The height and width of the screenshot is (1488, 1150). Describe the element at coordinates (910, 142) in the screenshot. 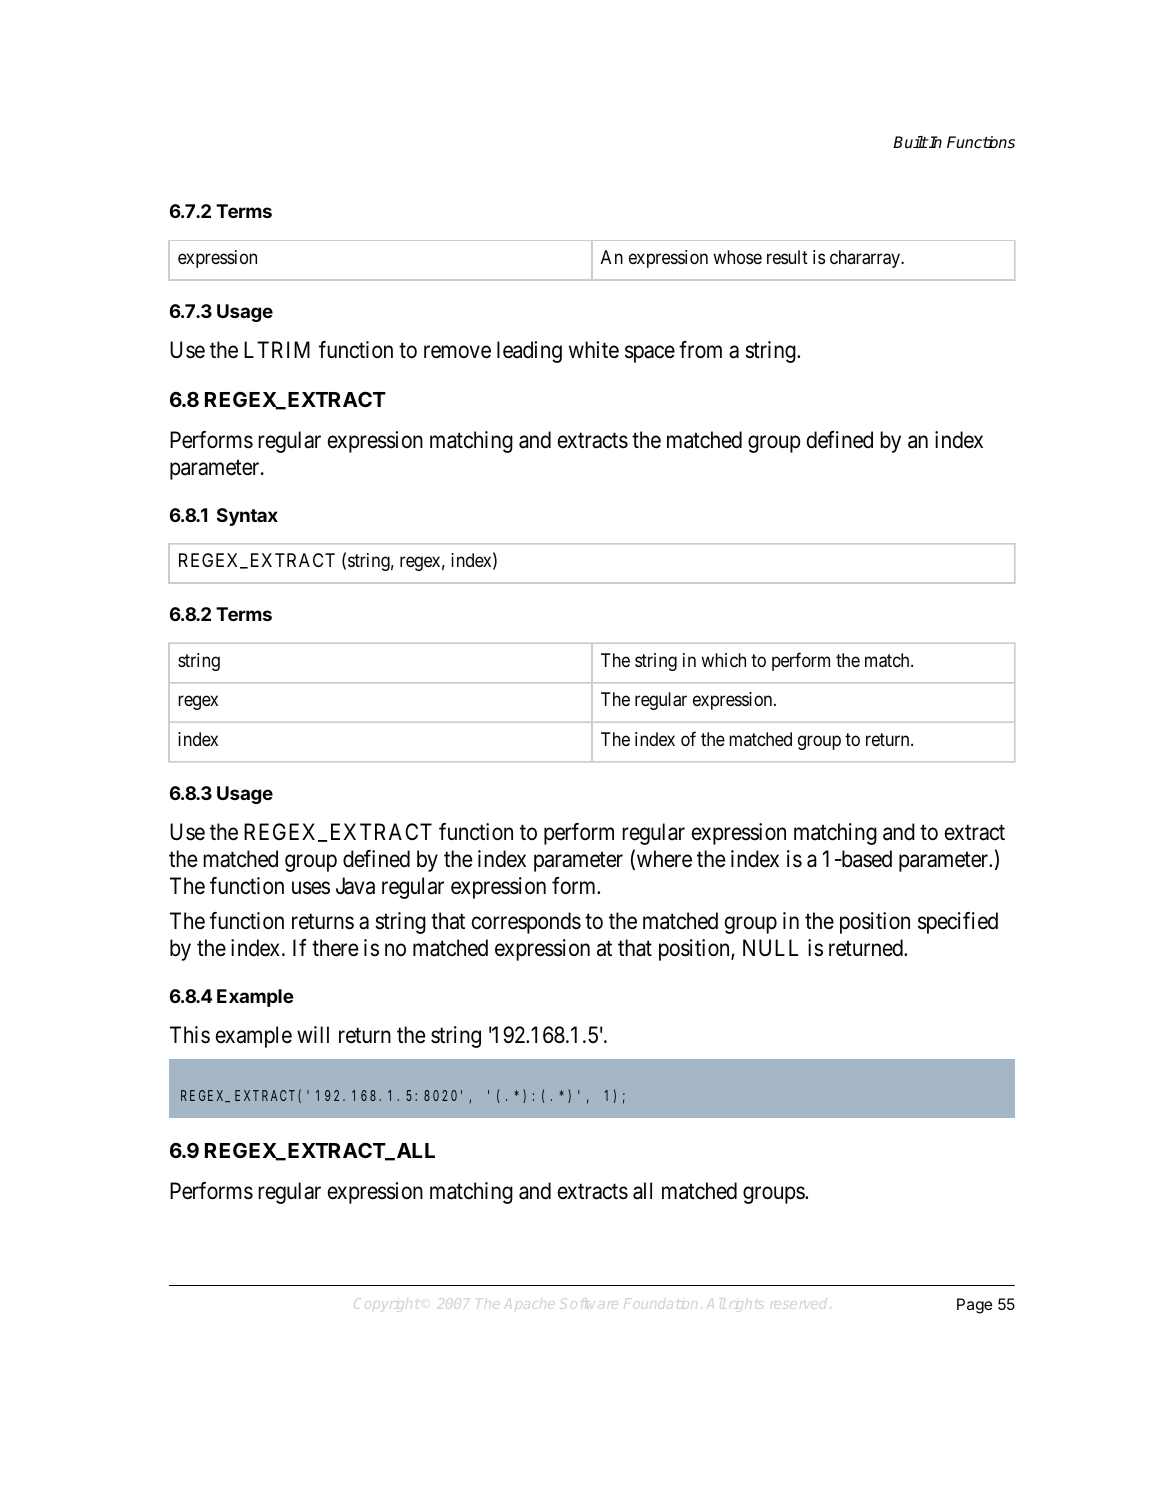

I see `Built` at that location.
